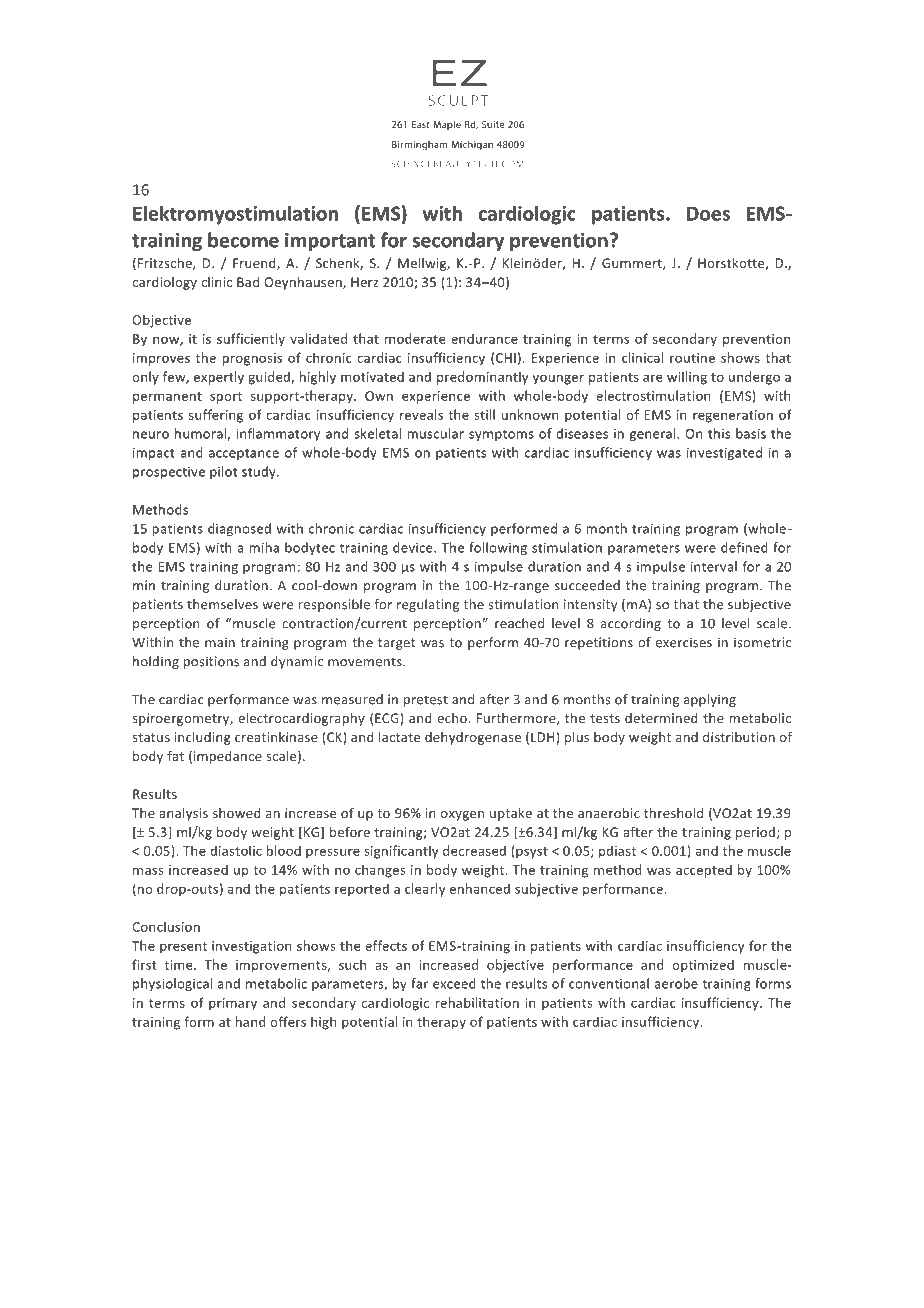  Describe the element at coordinates (203, 738) in the image. I see `including` at that location.
